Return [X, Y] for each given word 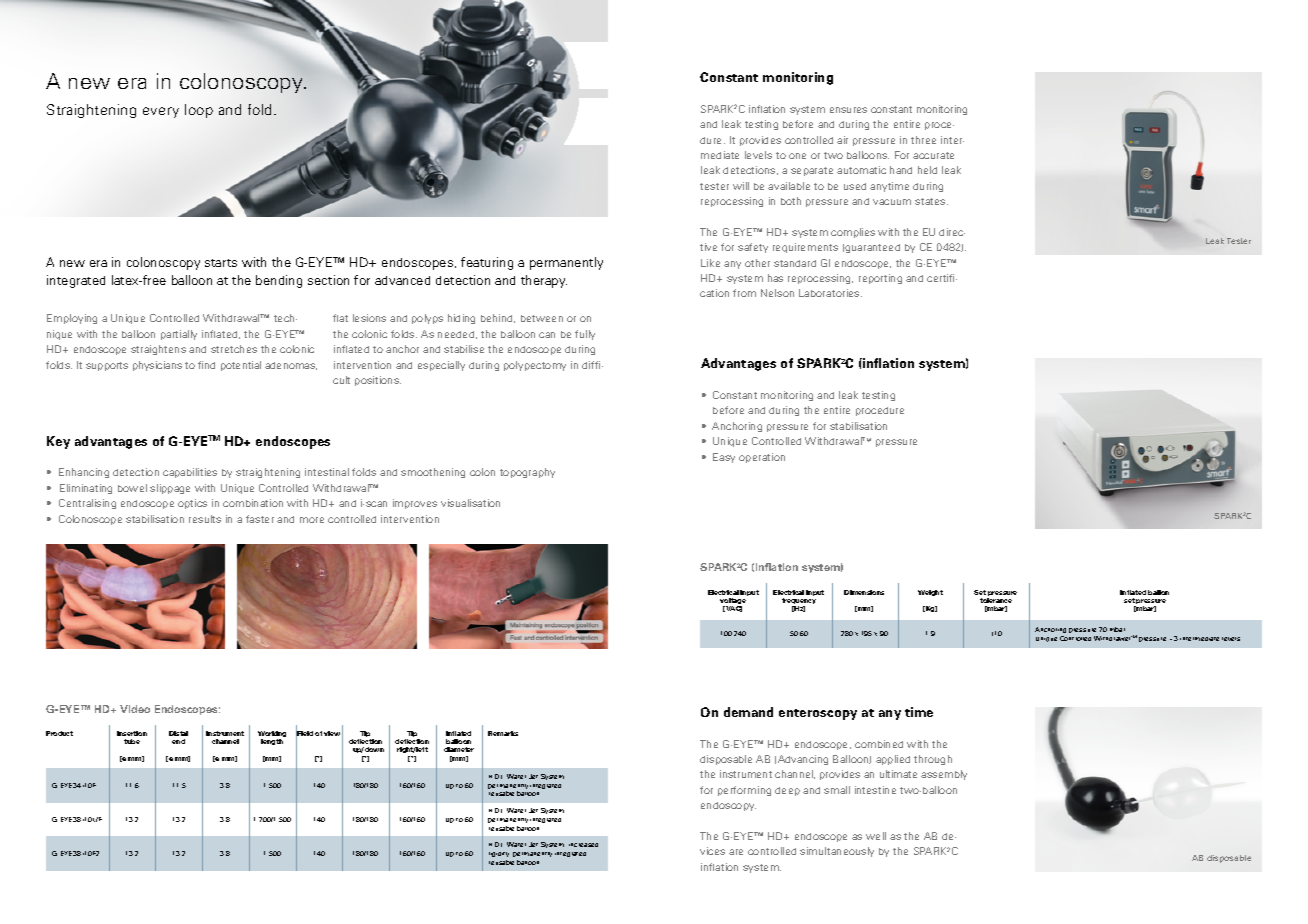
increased [583, 845]
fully [585, 335]
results [205, 519]
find [206, 365]
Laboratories [830, 293]
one [797, 156]
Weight [930, 593]
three [923, 140]
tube [132, 741]
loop [199, 111]
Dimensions [864, 592]
